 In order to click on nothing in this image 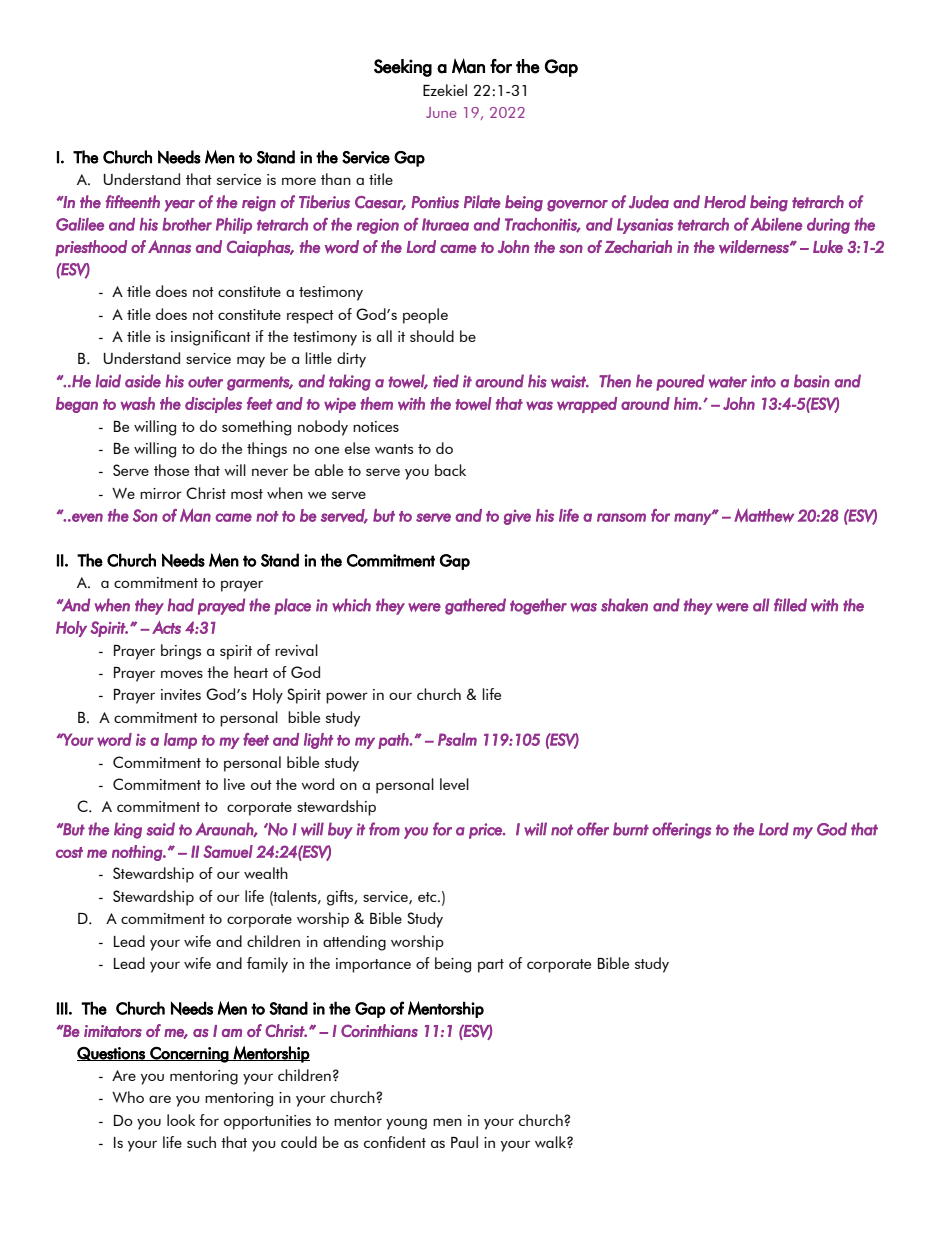, I will do `click(138, 853)`.
